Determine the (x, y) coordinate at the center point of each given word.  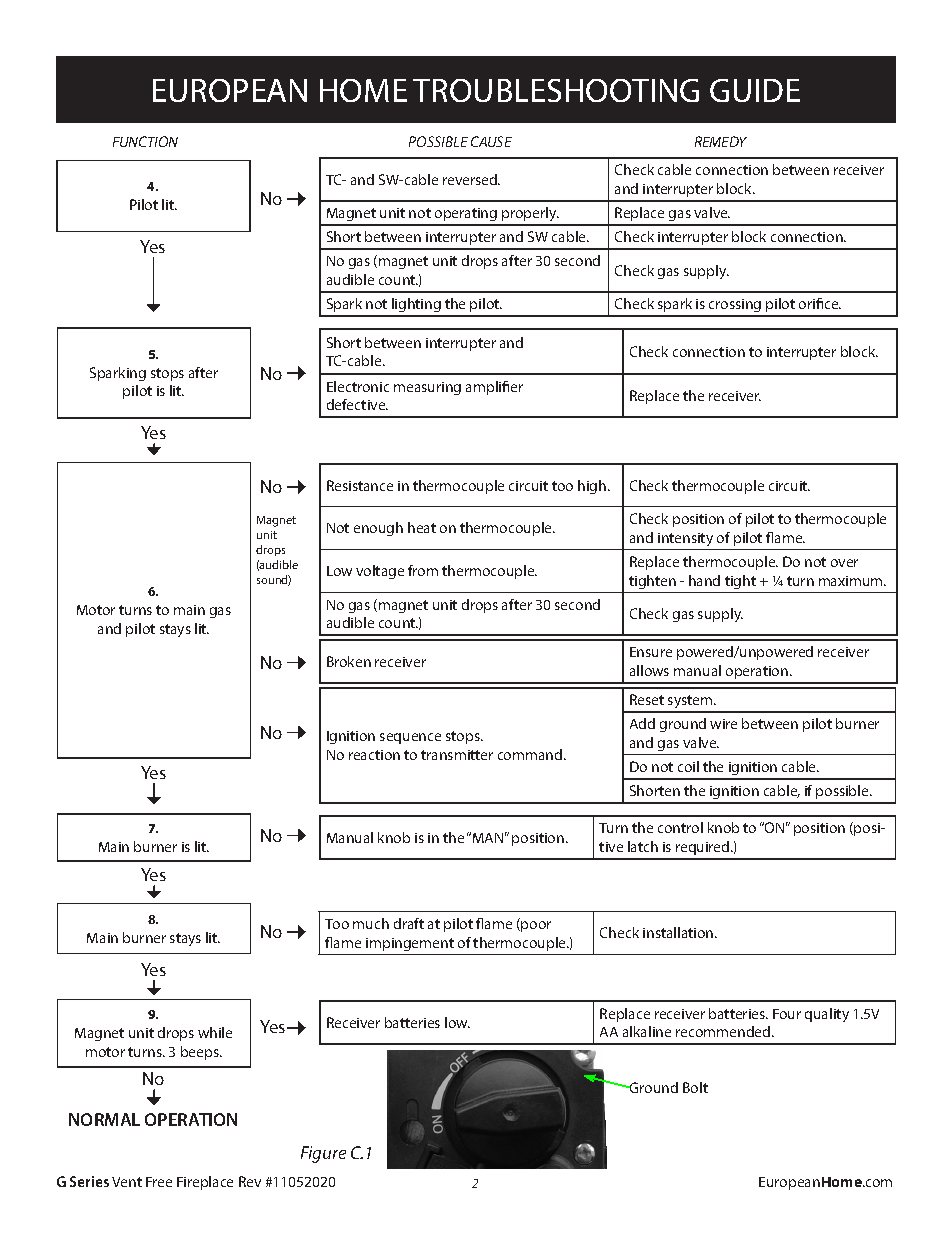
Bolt (695, 1087)
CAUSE (491, 141)
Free (159, 1182)
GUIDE (755, 90)
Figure (323, 1154)
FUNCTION (145, 141)
